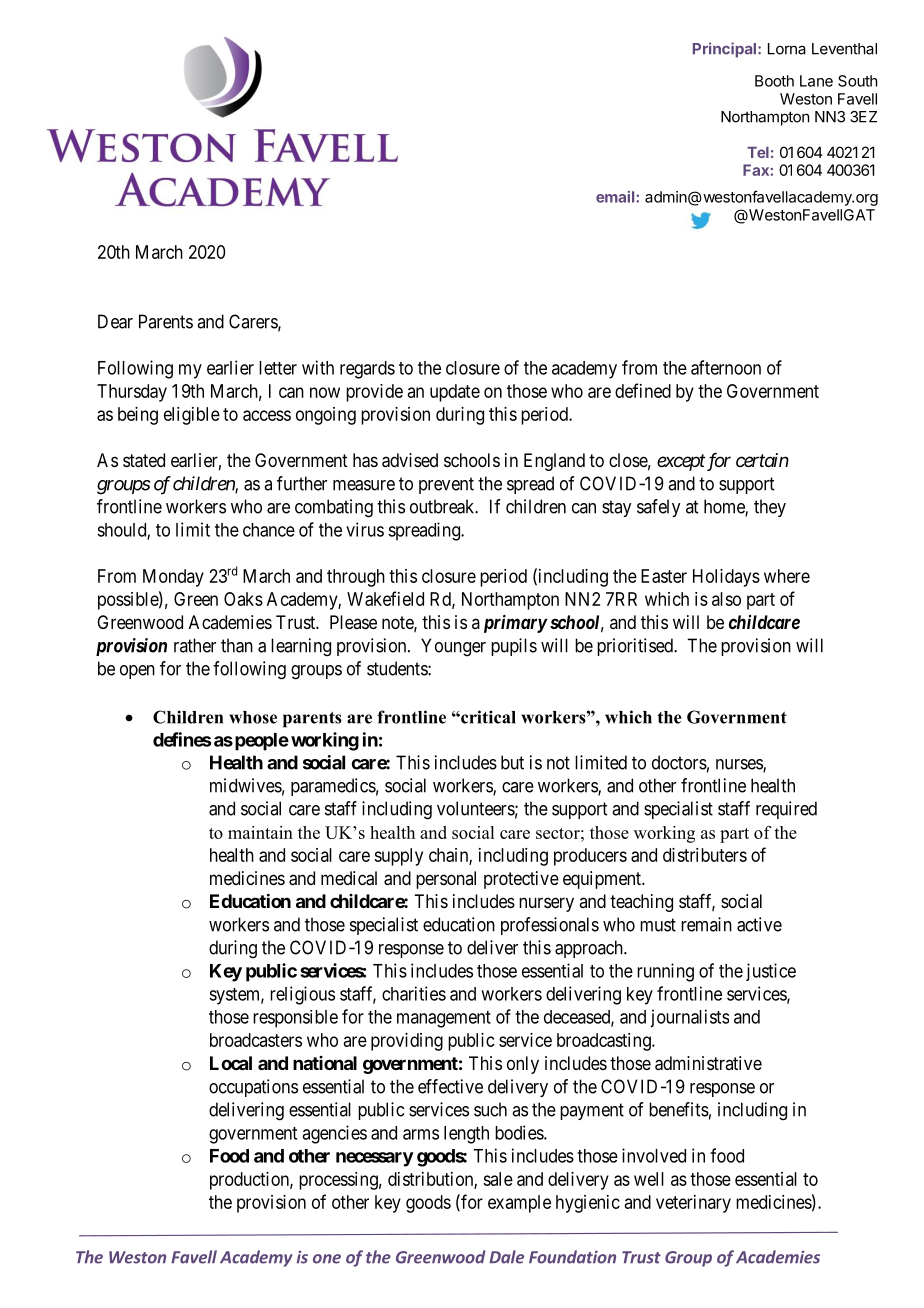 Image resolution: width=924 pixels, height=1308 pixels. Describe the element at coordinates (195, 645) in the screenshot. I see `rather` at that location.
